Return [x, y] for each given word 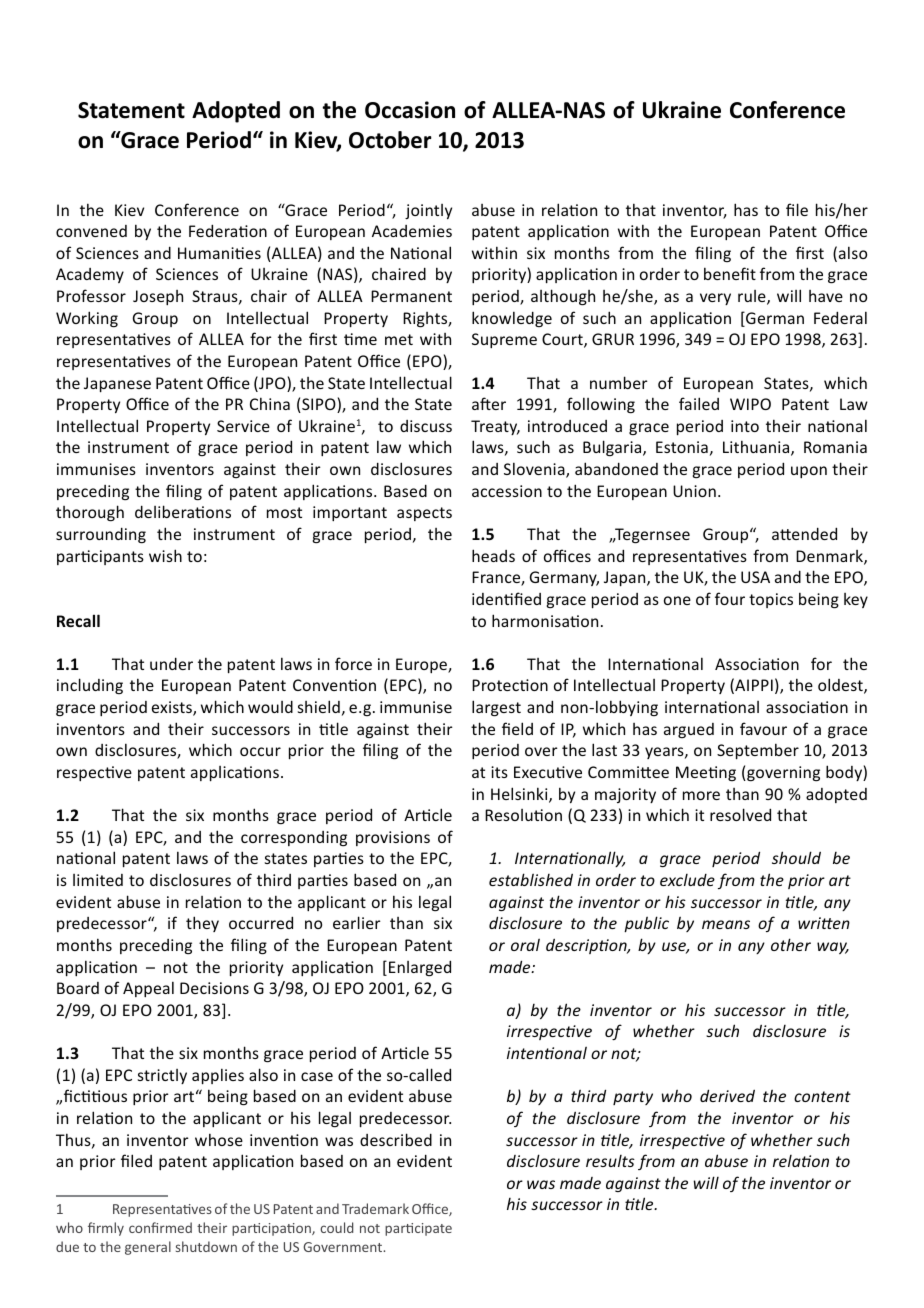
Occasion [410, 110]
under [171, 663]
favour [763, 728]
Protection [510, 685]
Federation [228, 230]
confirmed [160, 1227]
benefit [730, 273]
